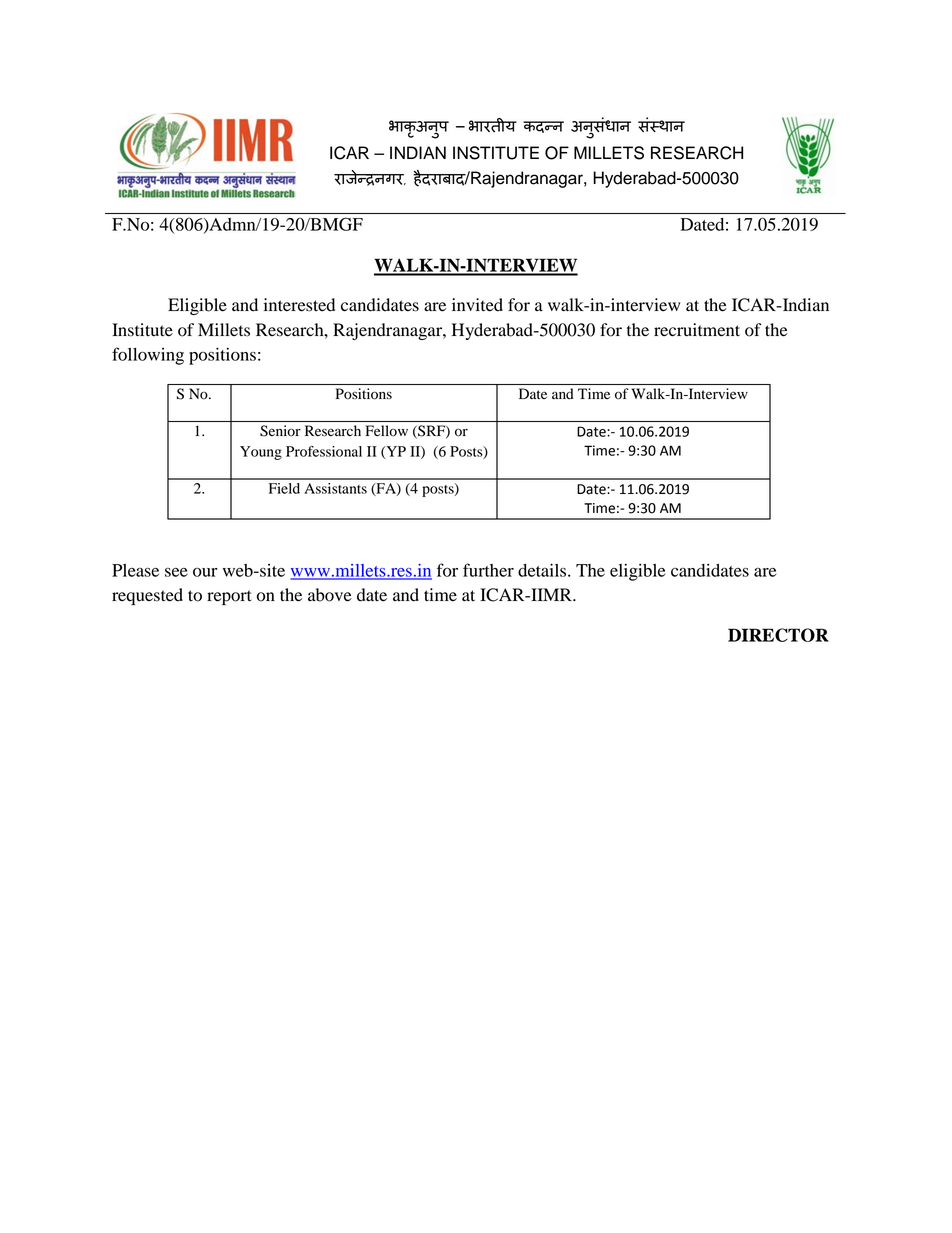 The height and width of the screenshot is (1233, 952). What do you see at coordinates (229, 597) in the screenshot?
I see `report` at bounding box center [229, 597].
